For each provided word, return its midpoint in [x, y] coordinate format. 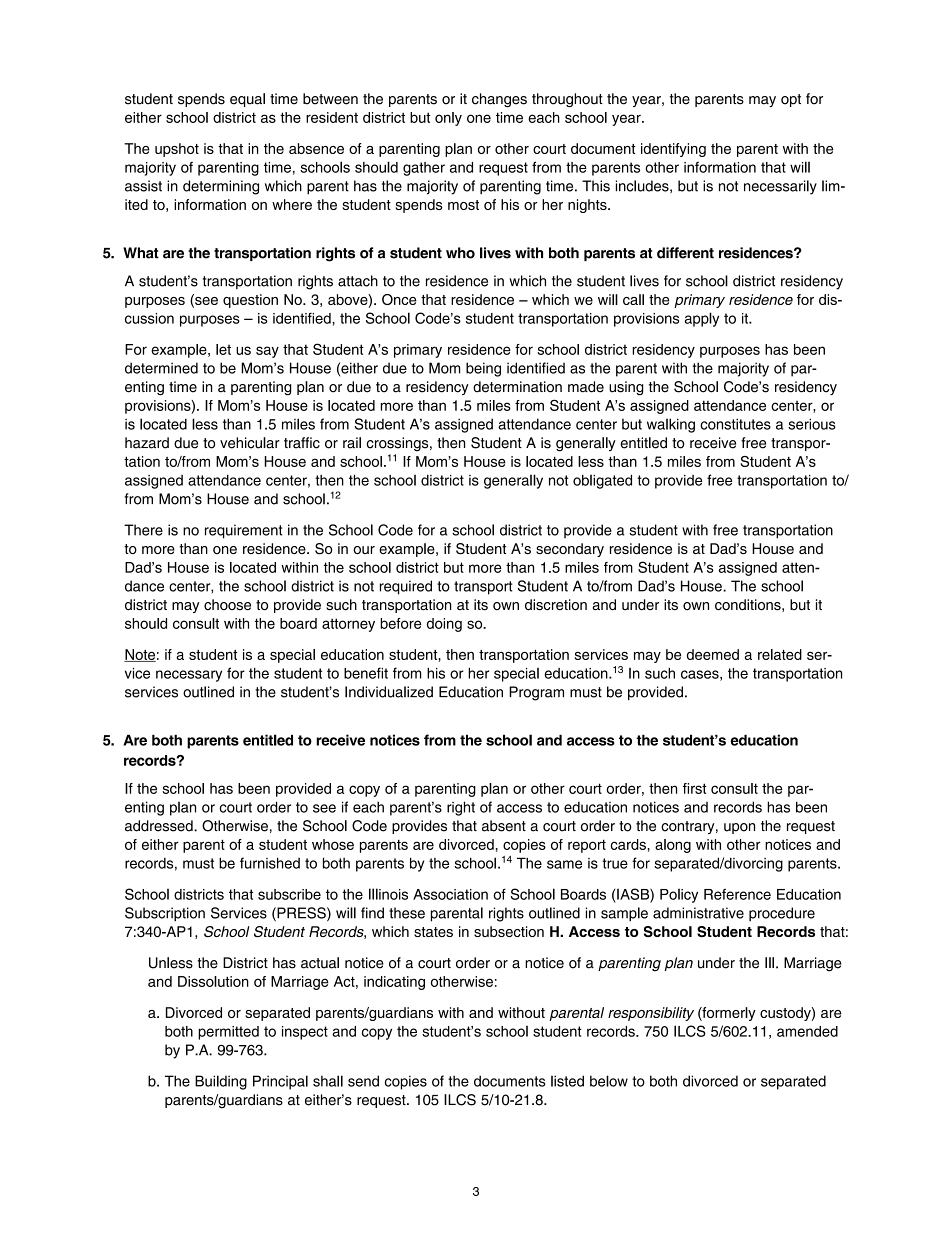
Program [536, 693]
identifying [673, 150]
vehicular [250, 443]
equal [247, 100]
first [695, 788]
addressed [160, 826]
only [448, 119]
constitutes [735, 424]
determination [517, 387]
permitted [228, 1033]
